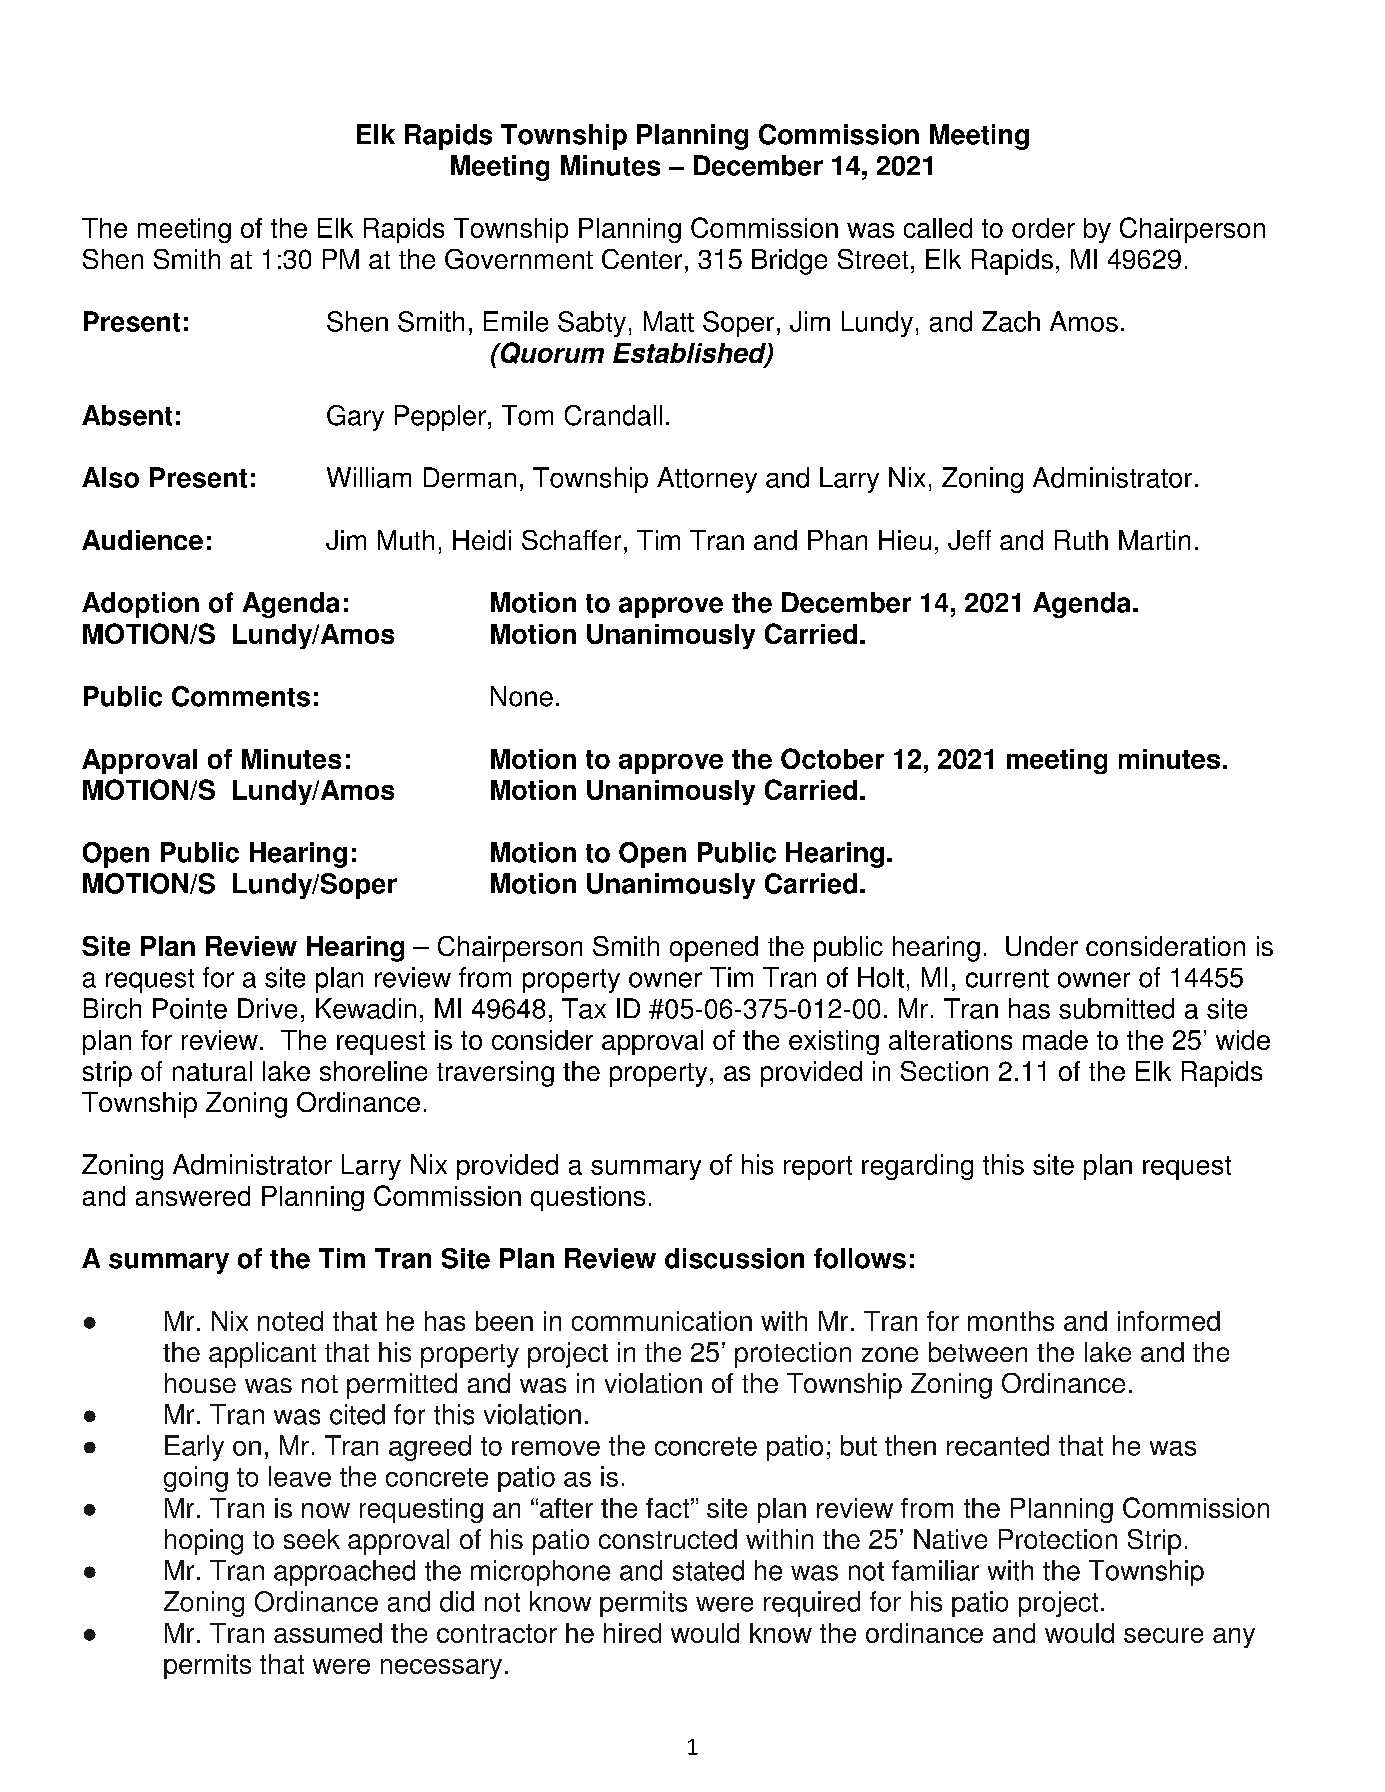 The image size is (1385, 1792). I want to click on informed, so click(1169, 1321).
